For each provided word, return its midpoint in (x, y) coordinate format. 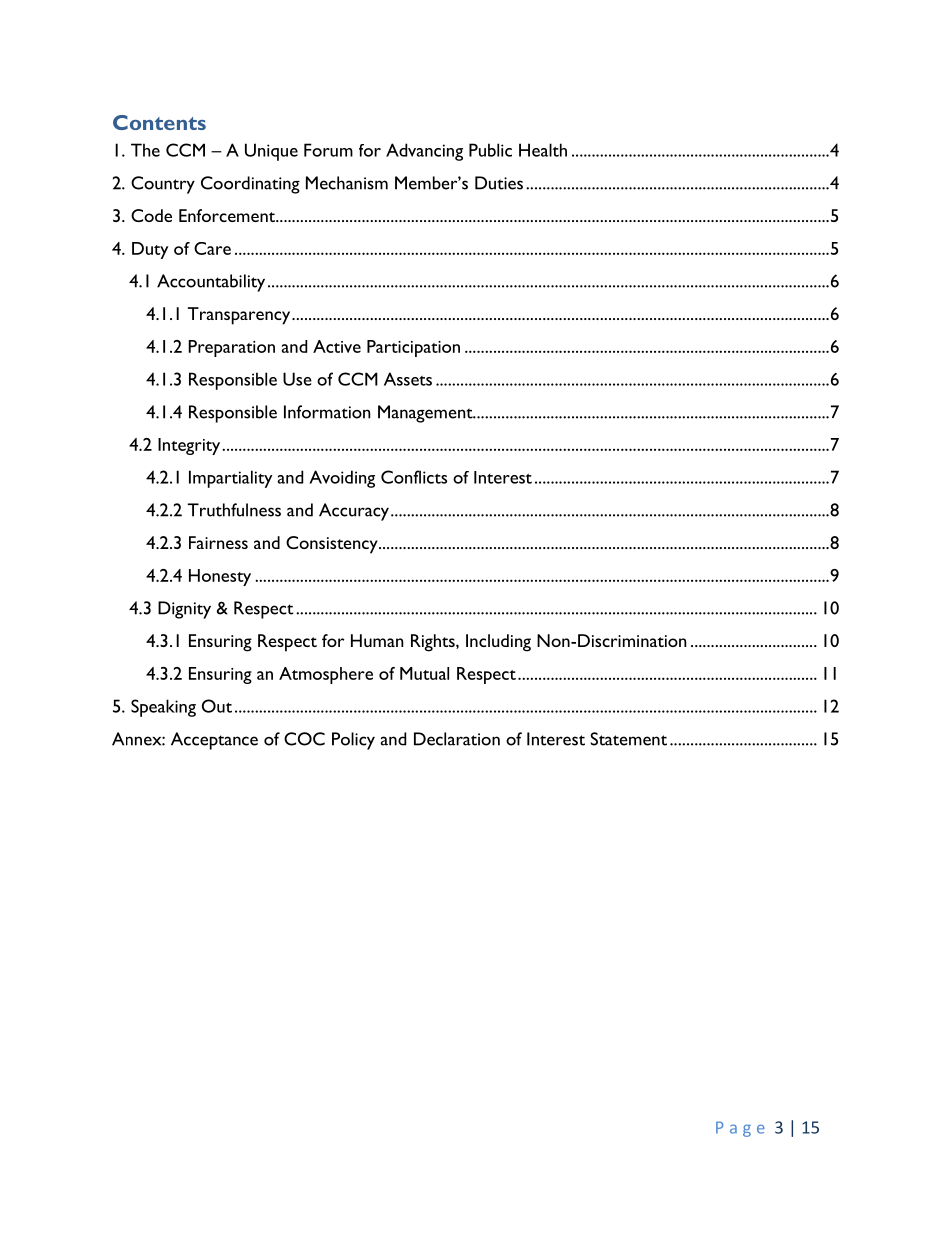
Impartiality (230, 479)
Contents (159, 122)
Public (490, 150)
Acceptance (214, 741)
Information (327, 412)
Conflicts (414, 477)
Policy (353, 741)
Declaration (457, 739)
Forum (328, 150)
